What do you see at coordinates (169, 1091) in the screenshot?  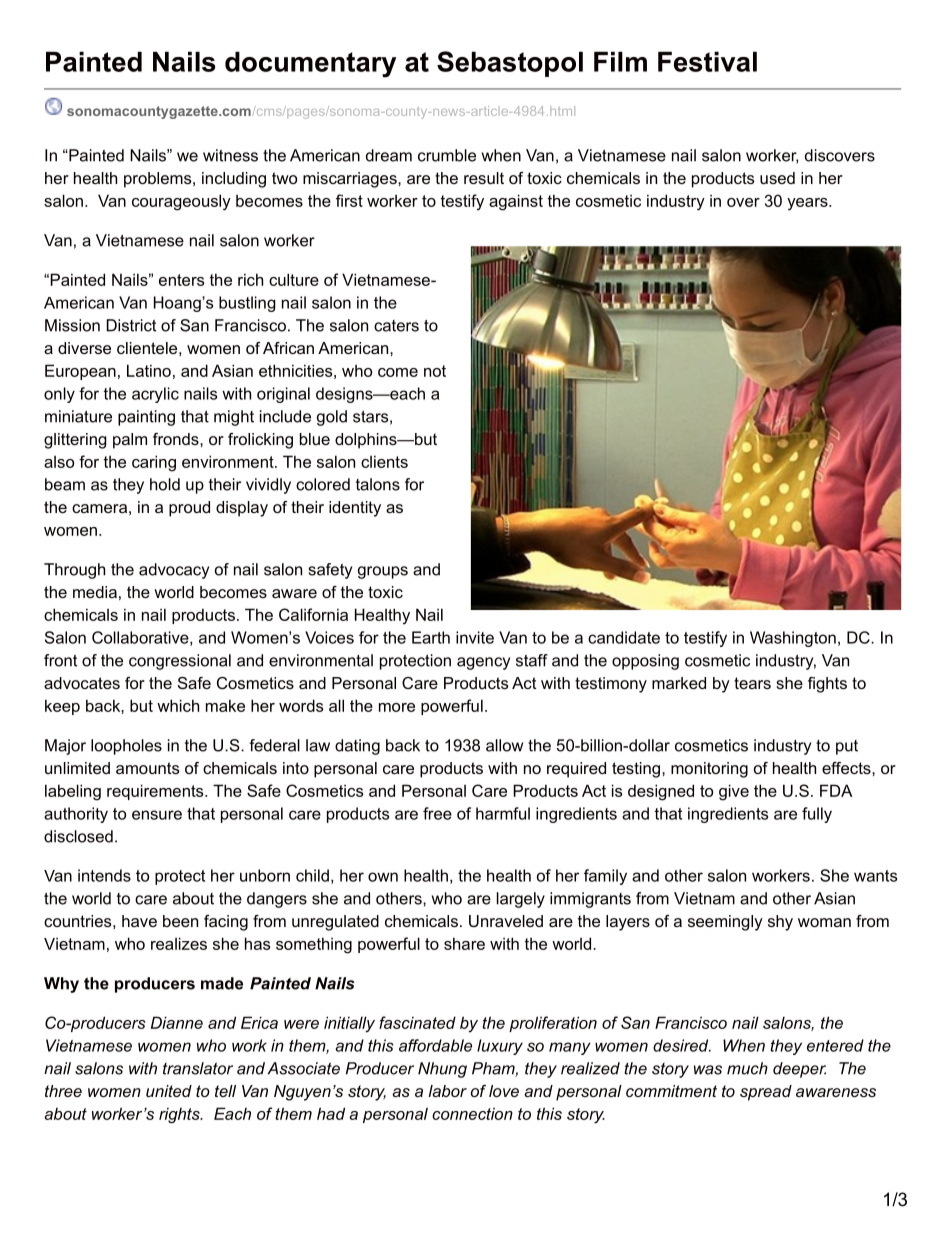 I see `united` at bounding box center [169, 1091].
